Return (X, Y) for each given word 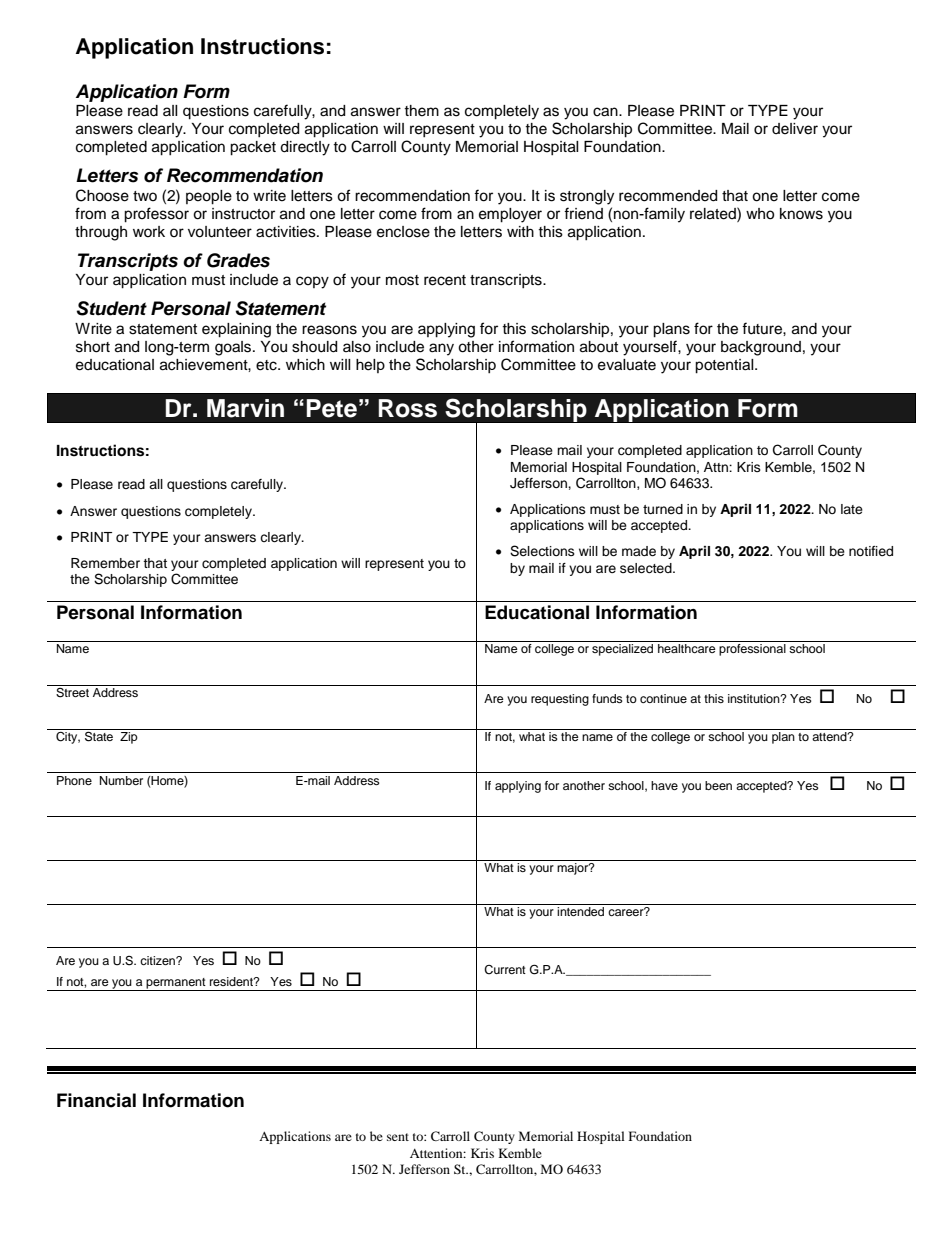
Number (121, 780)
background (761, 348)
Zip (129, 738)
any (441, 349)
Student (111, 308)
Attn (717, 467)
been (718, 785)
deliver (795, 129)
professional (752, 650)
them (421, 111)
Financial (96, 1100)
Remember (105, 563)
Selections (542, 551)
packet (253, 148)
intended (580, 911)
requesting (560, 700)
